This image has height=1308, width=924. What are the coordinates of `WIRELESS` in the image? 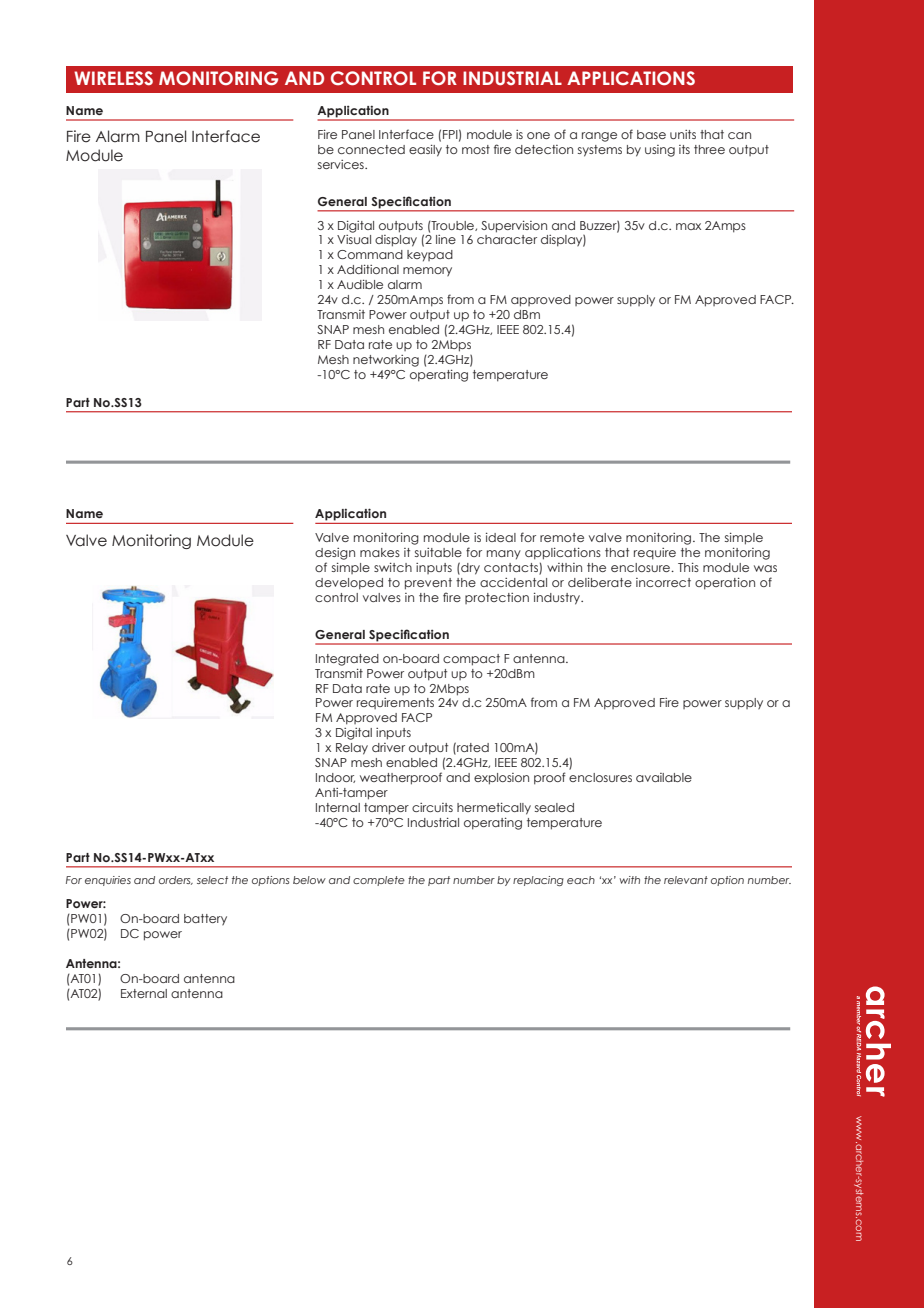 It's located at (113, 78).
